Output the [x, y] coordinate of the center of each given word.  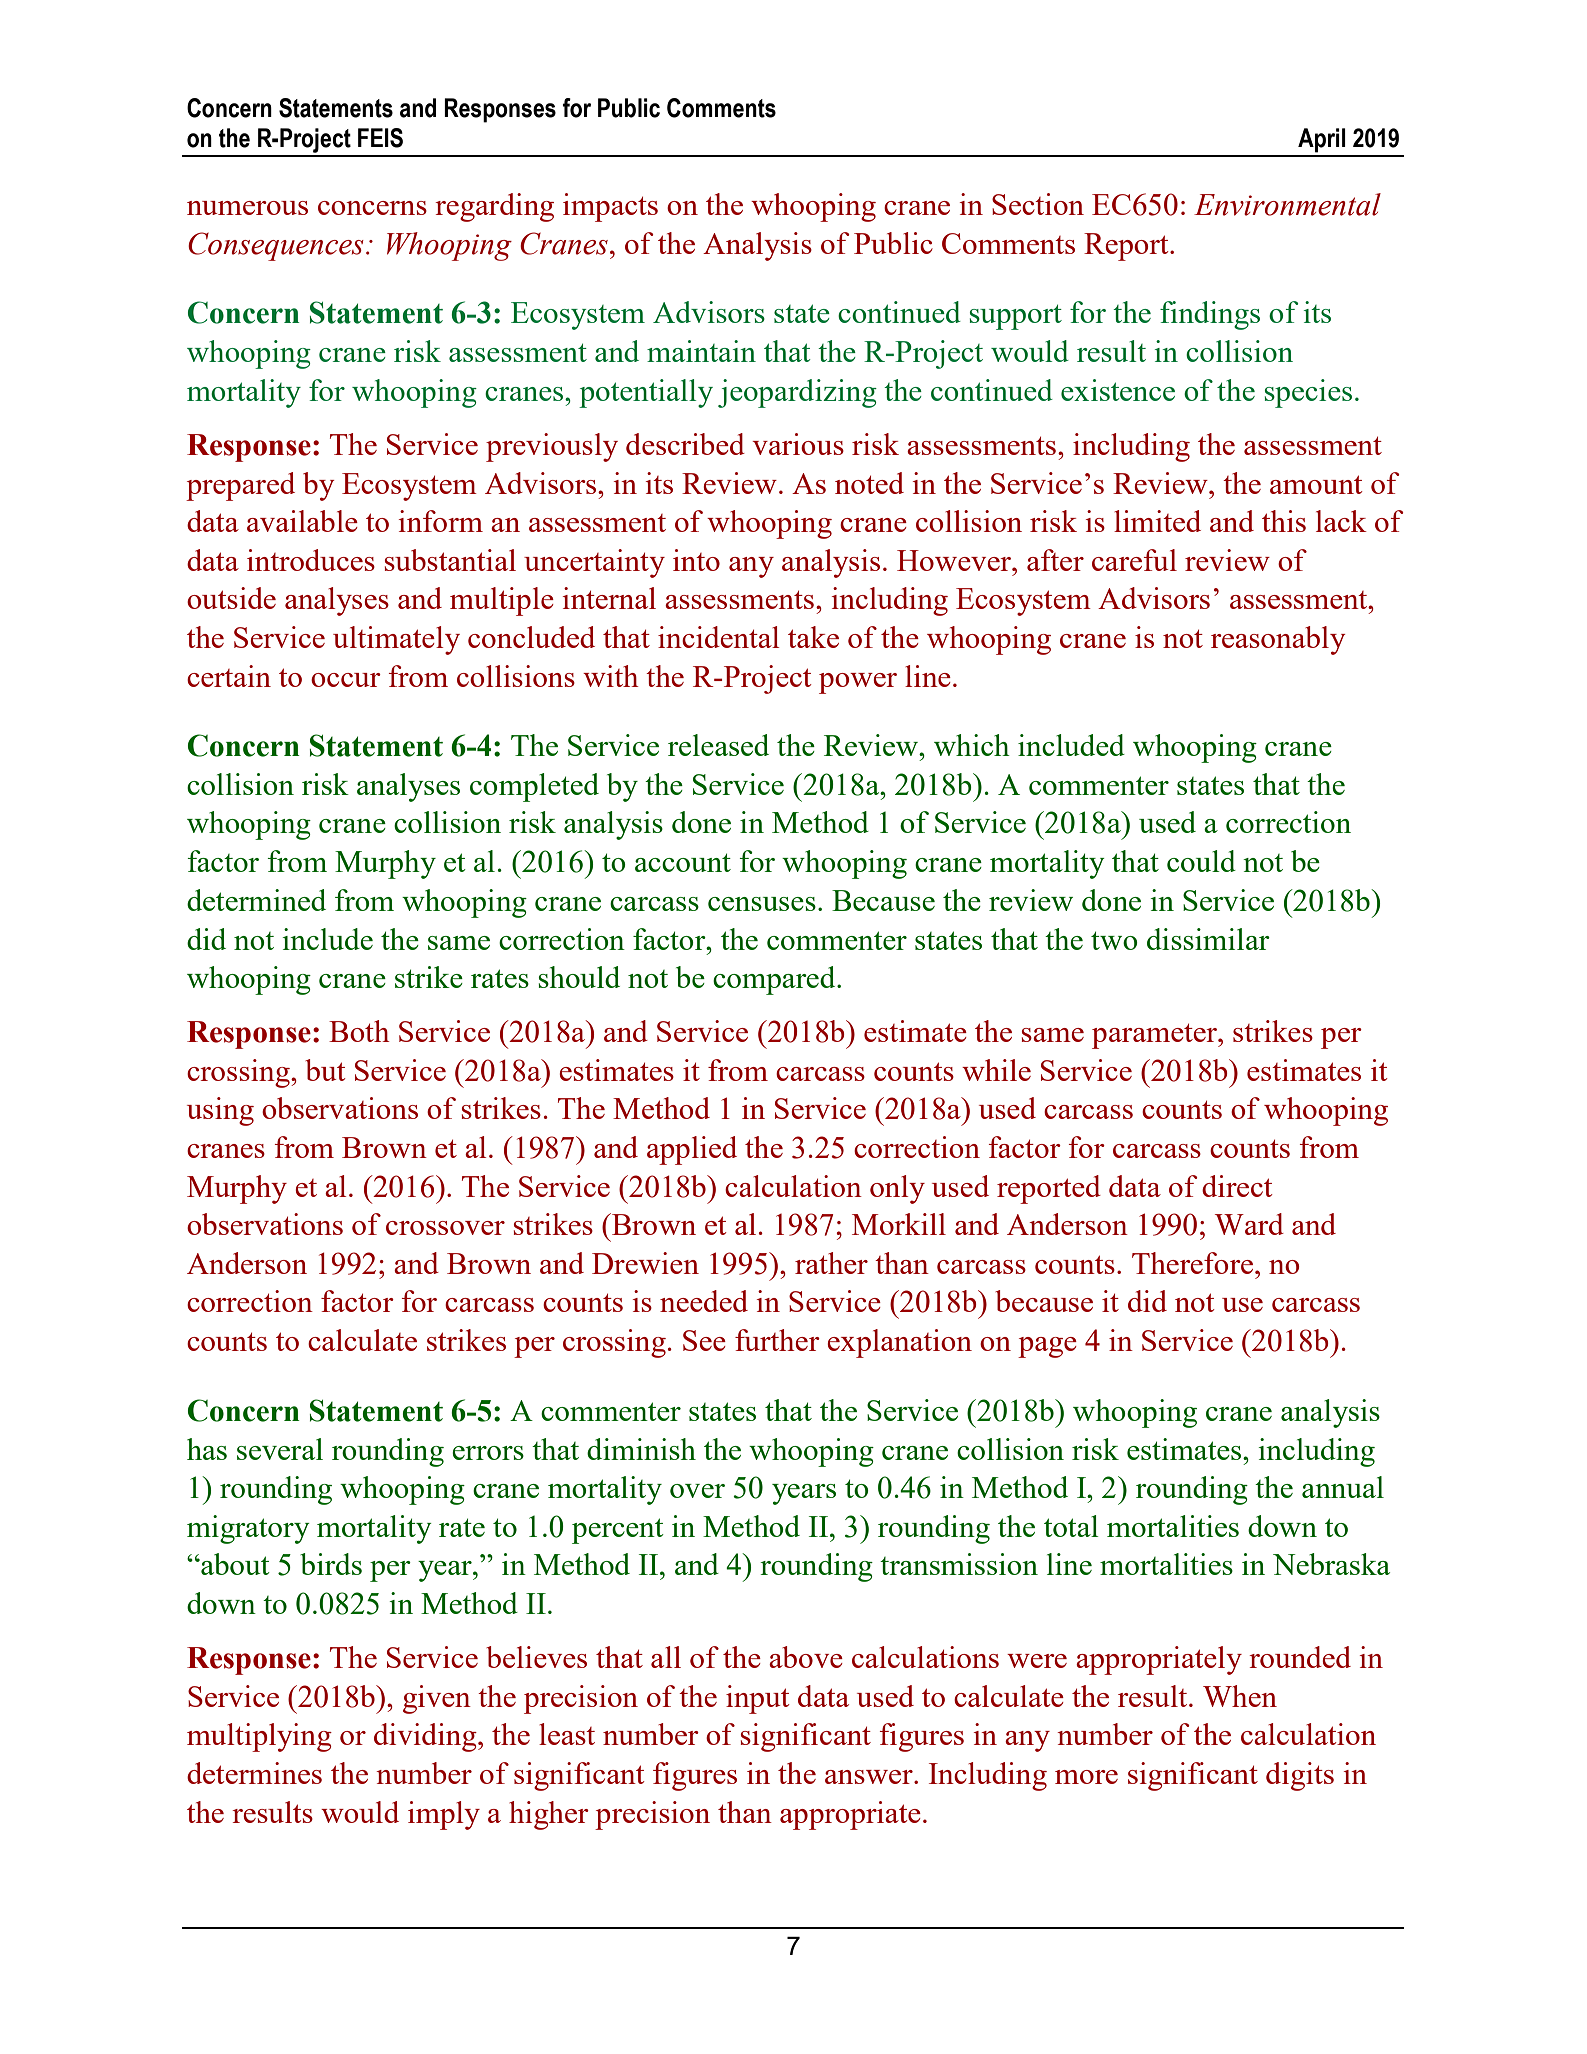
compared [775, 980]
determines [254, 1773]
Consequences [276, 246]
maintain [701, 351]
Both [359, 1031]
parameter [1155, 1036]
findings [1210, 315]
